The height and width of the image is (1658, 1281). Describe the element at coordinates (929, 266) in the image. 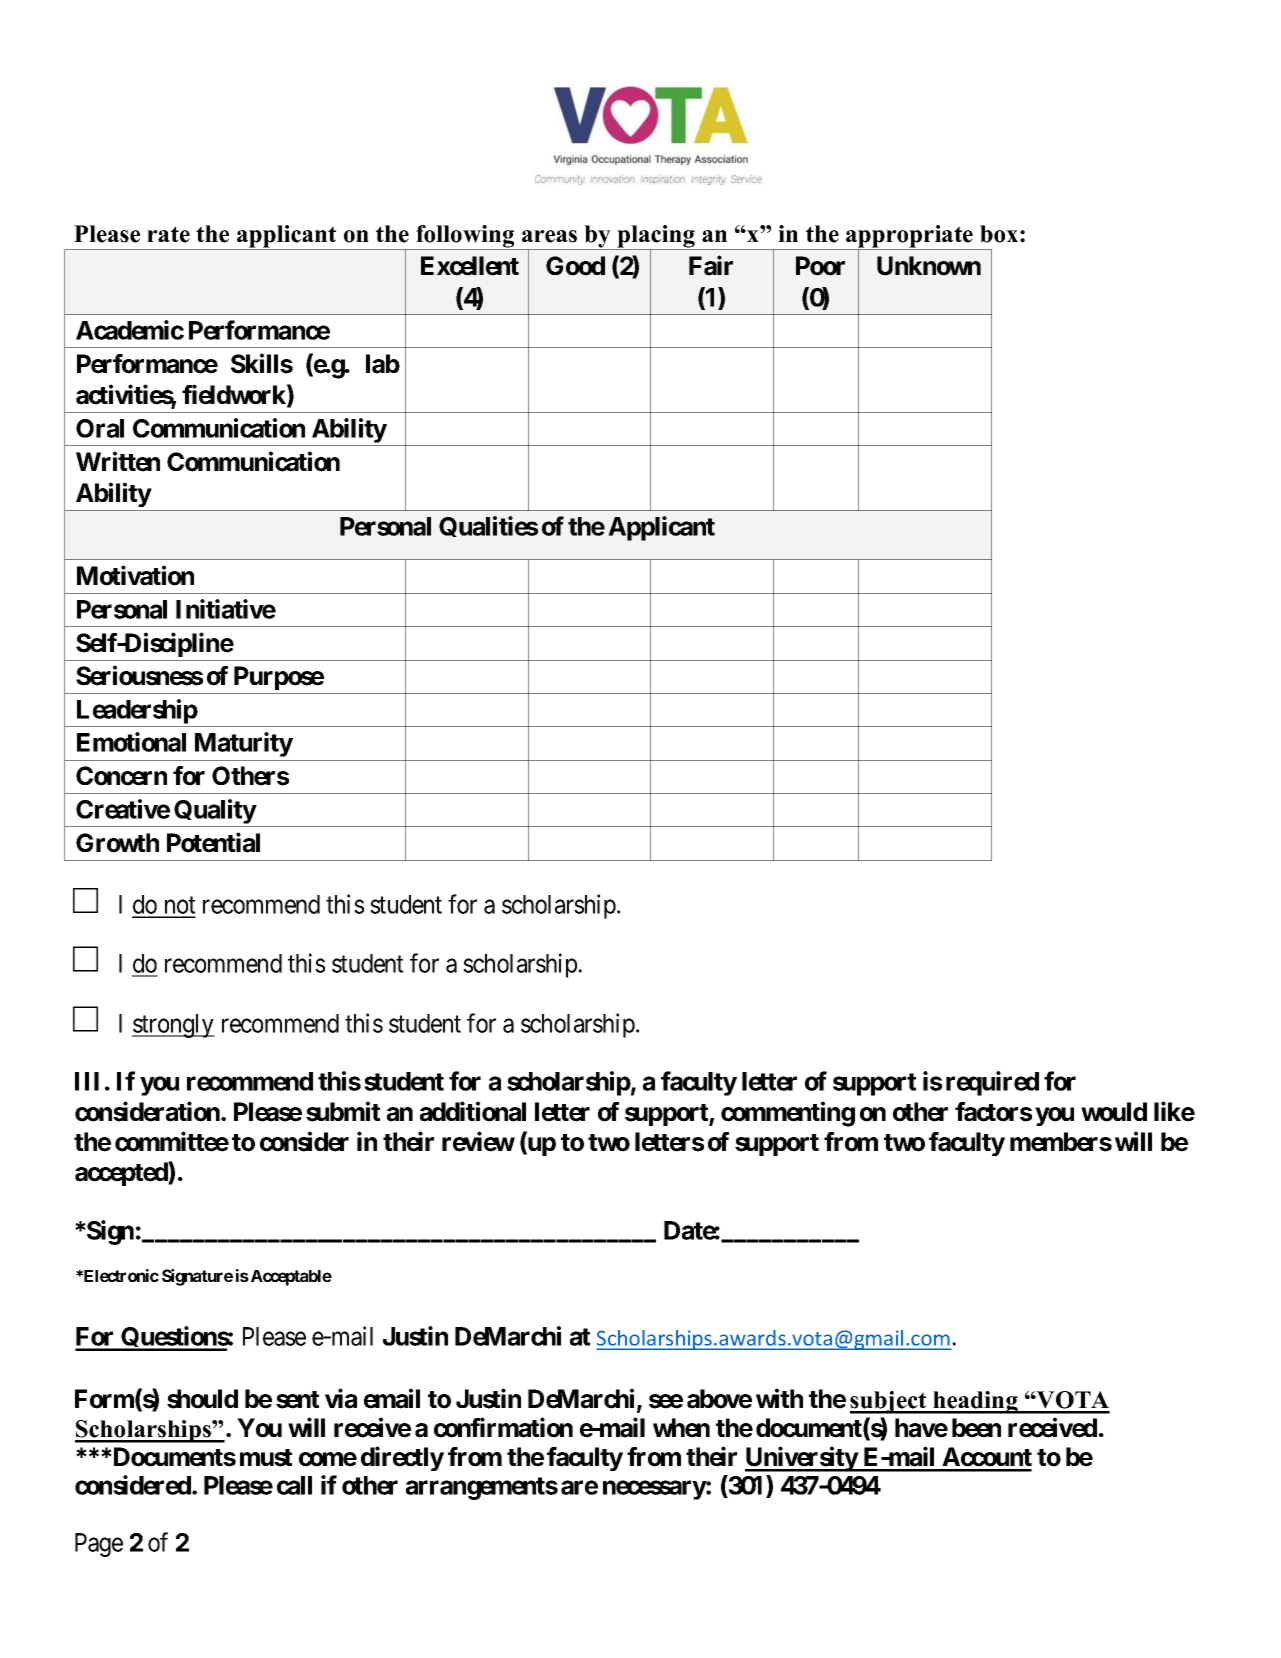

I see `Unknown` at that location.
